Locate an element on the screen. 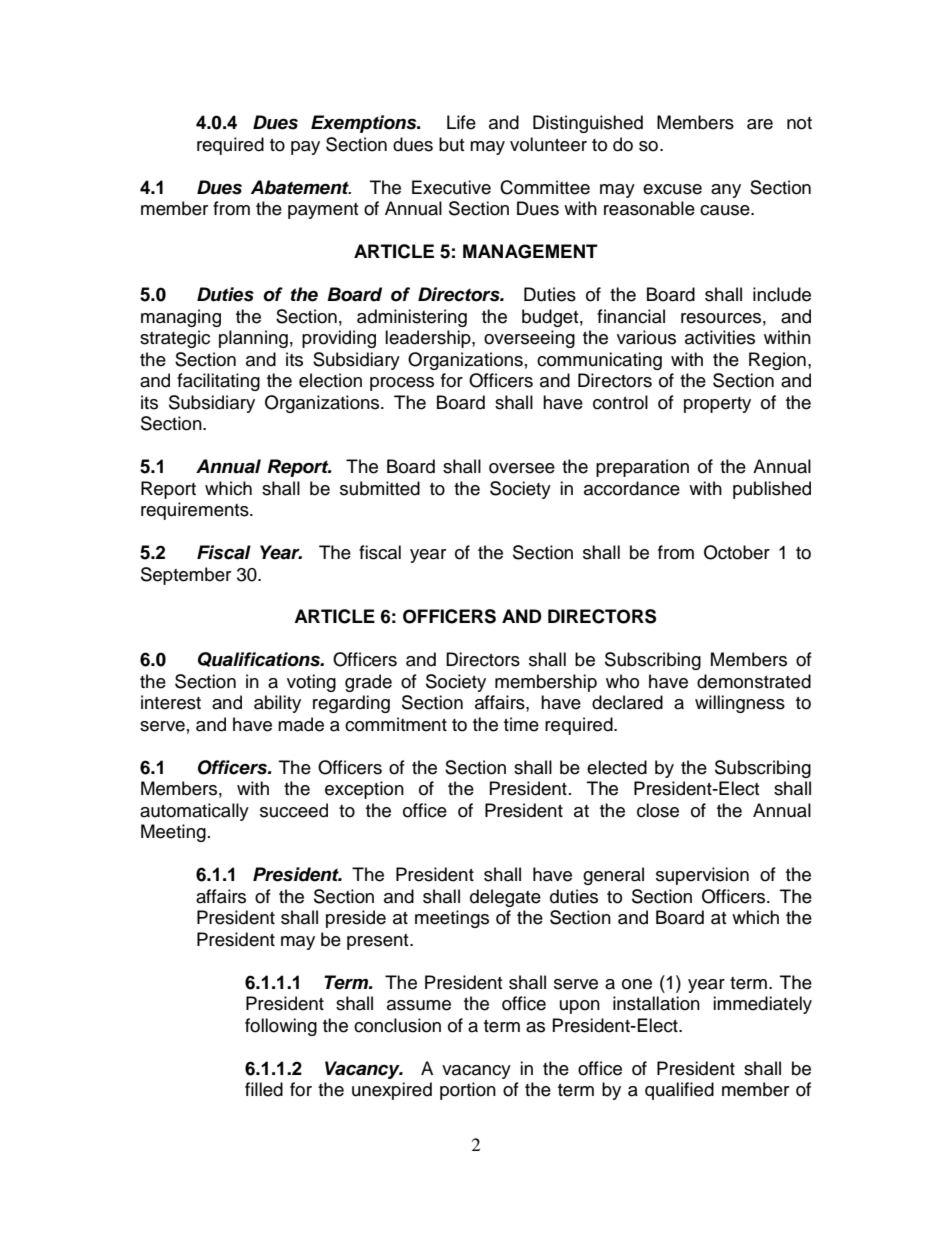 This screenshot has height=1233, width=952. Abatement is located at coordinates (301, 187).
